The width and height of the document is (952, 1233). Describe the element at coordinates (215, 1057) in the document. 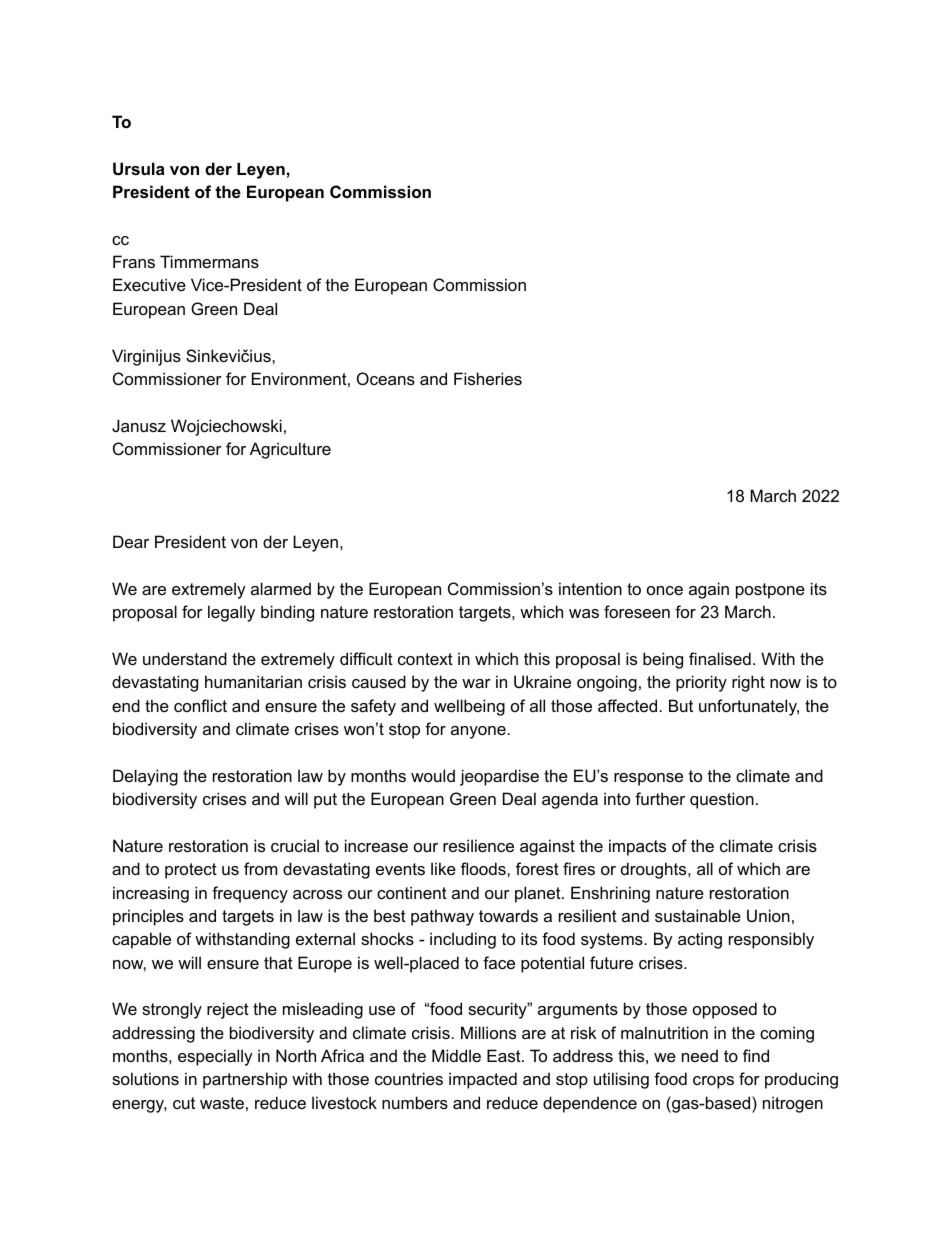

I see `especially` at that location.
